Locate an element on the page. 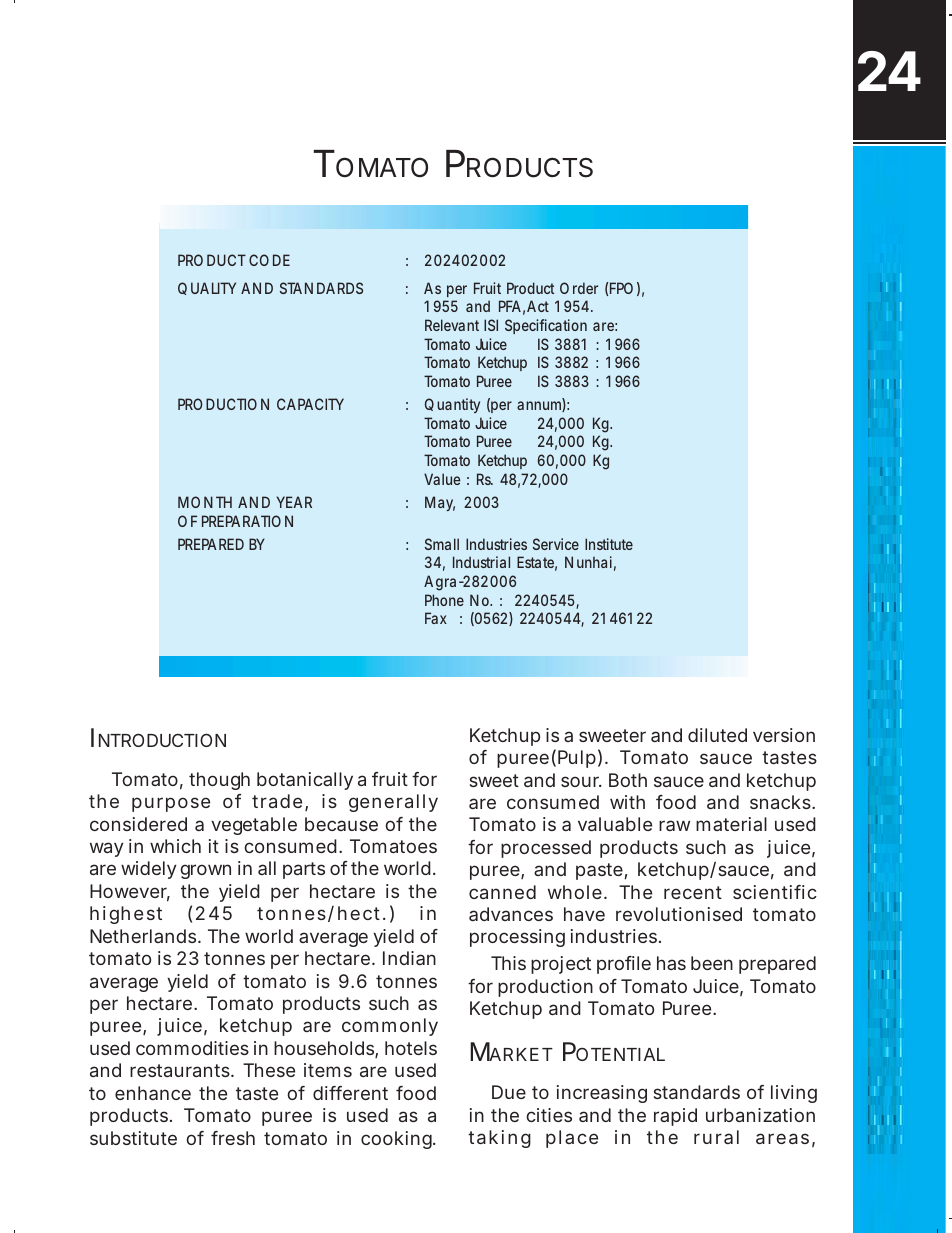 This document has height=1233, width=952. PREPARATION is located at coordinates (247, 521).
